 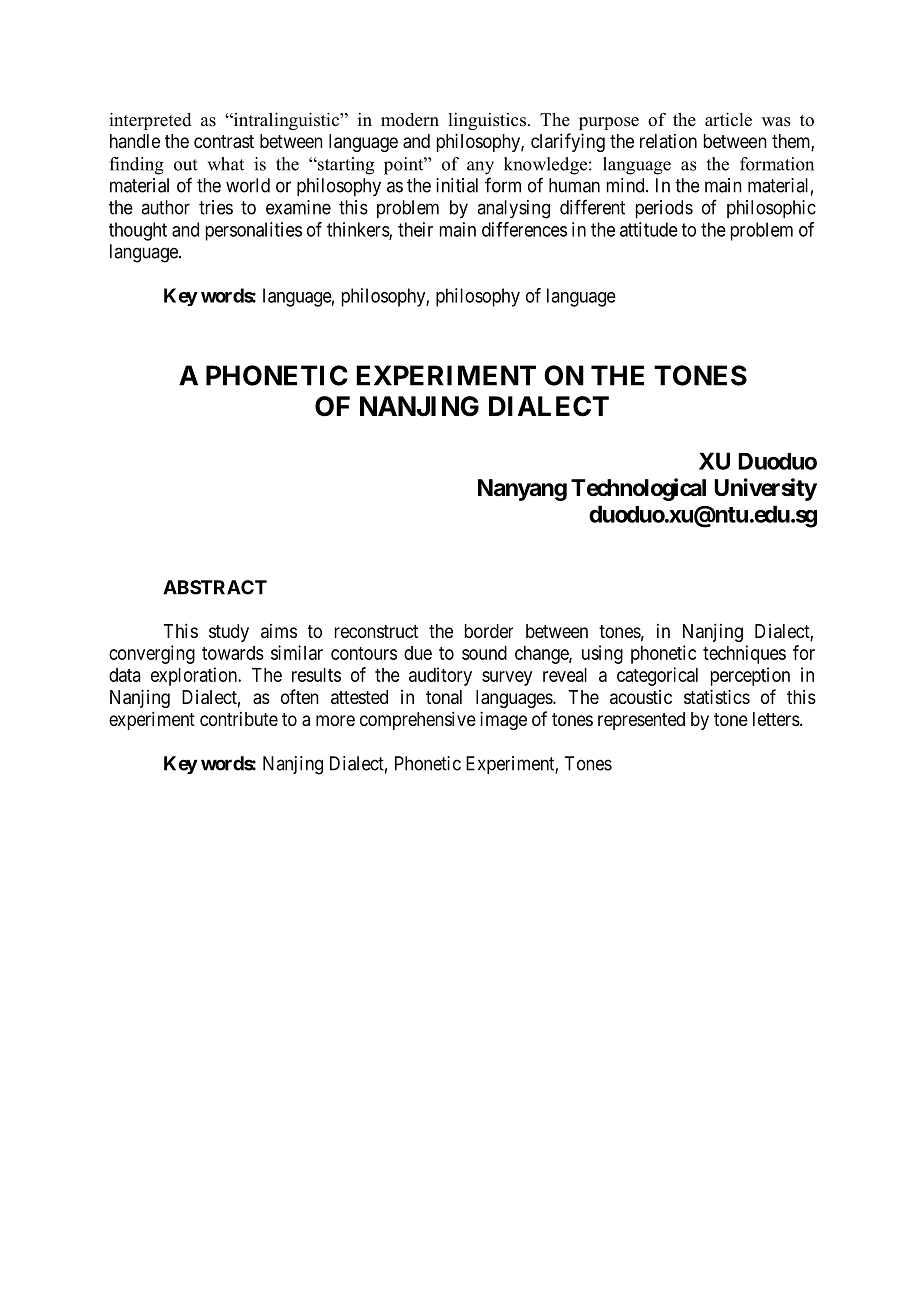 I want to click on techniques, so click(x=744, y=654).
